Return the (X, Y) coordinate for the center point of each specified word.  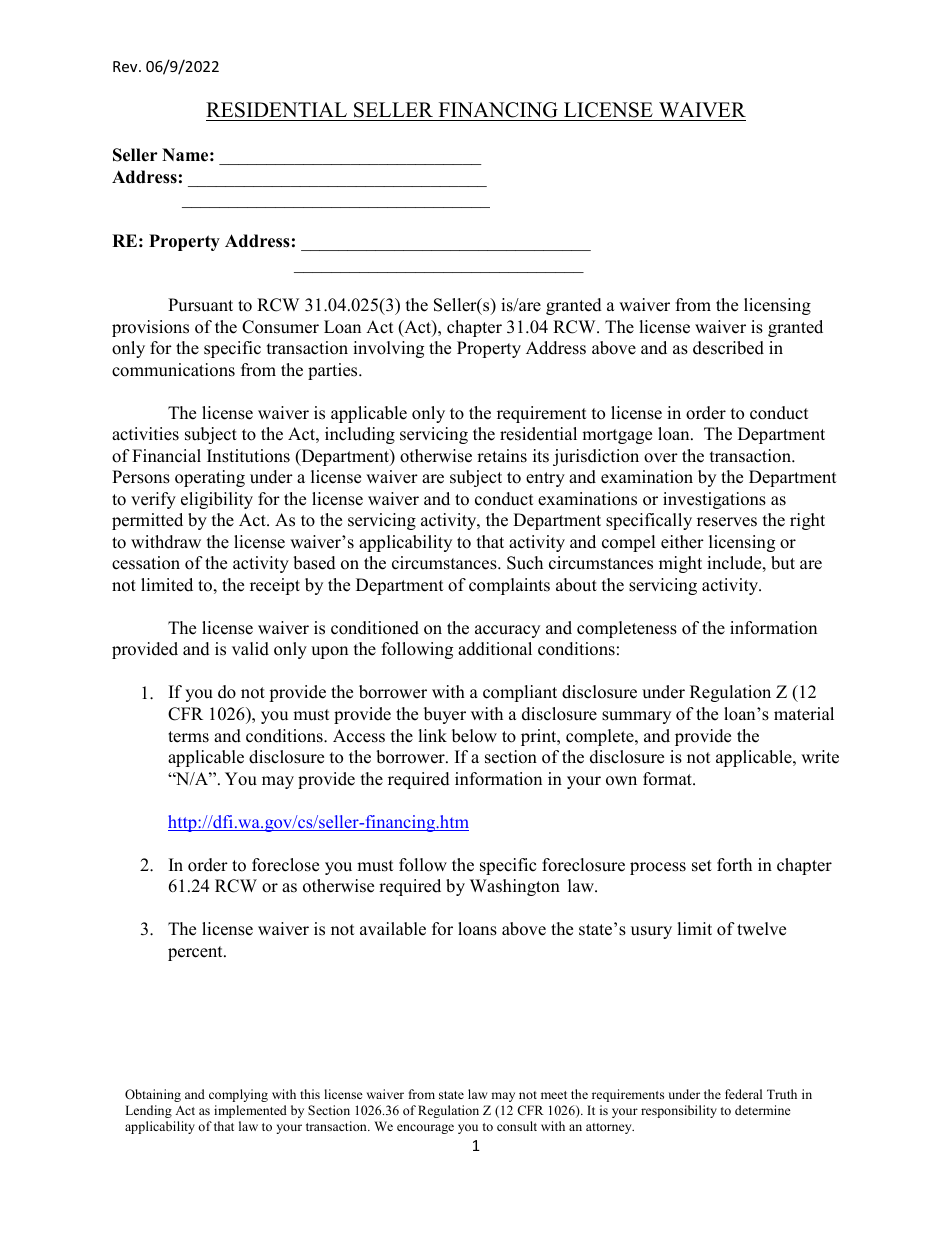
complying (238, 1095)
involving (388, 349)
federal (743, 1094)
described (728, 348)
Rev (126, 66)
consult (517, 1126)
